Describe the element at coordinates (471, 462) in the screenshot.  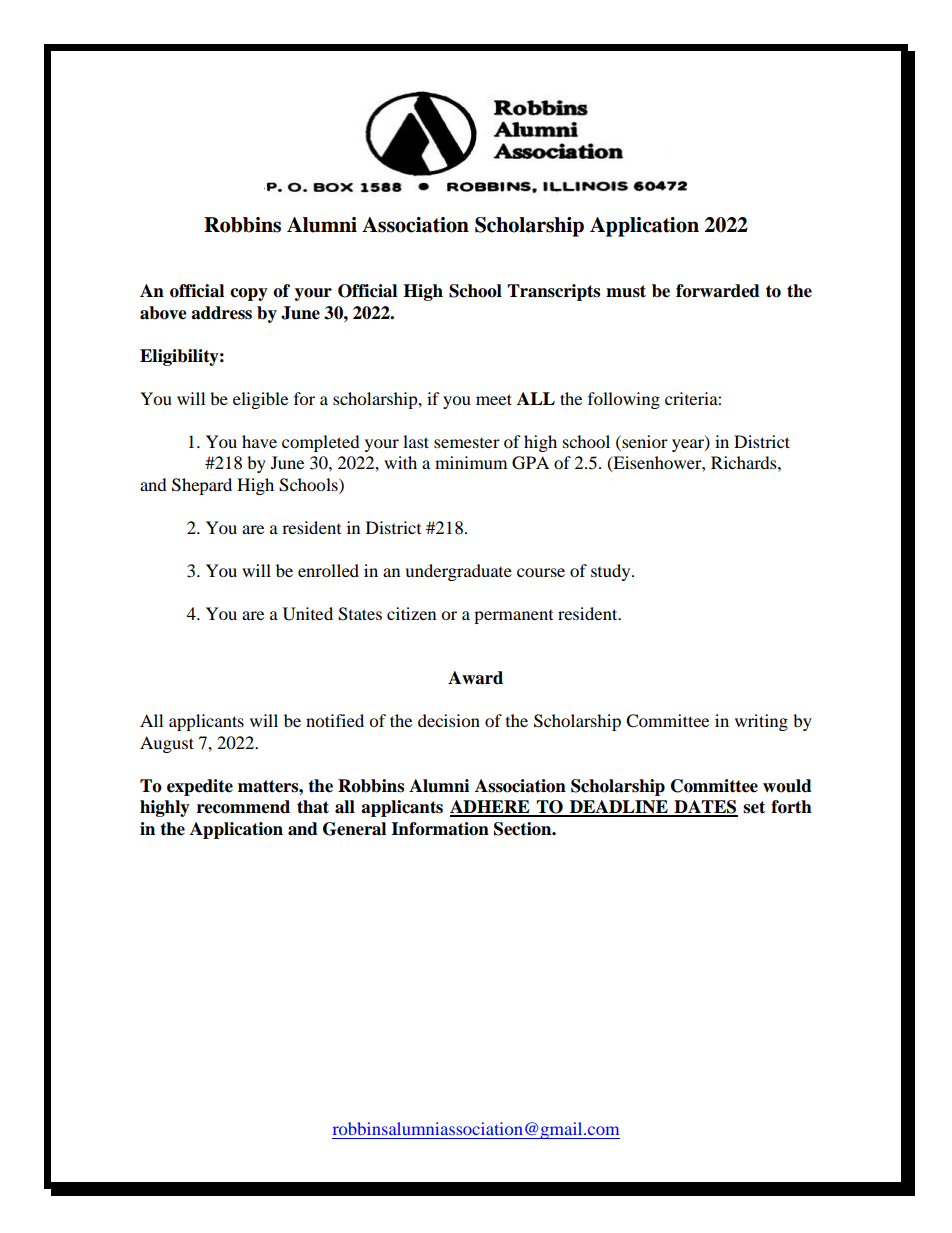
I see `minimum` at that location.
